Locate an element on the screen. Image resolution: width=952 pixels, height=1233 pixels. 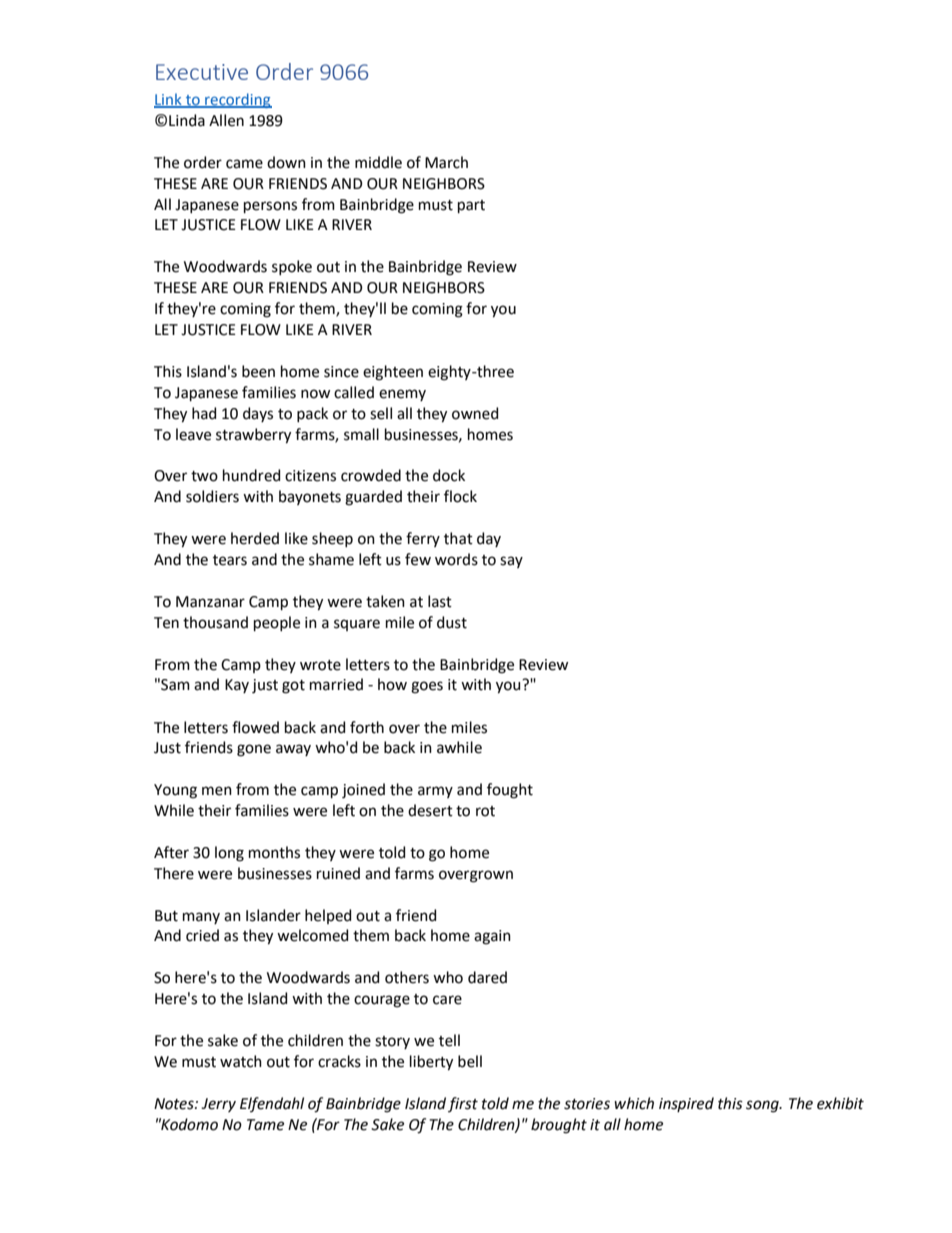
recording is located at coordinates (237, 100).
